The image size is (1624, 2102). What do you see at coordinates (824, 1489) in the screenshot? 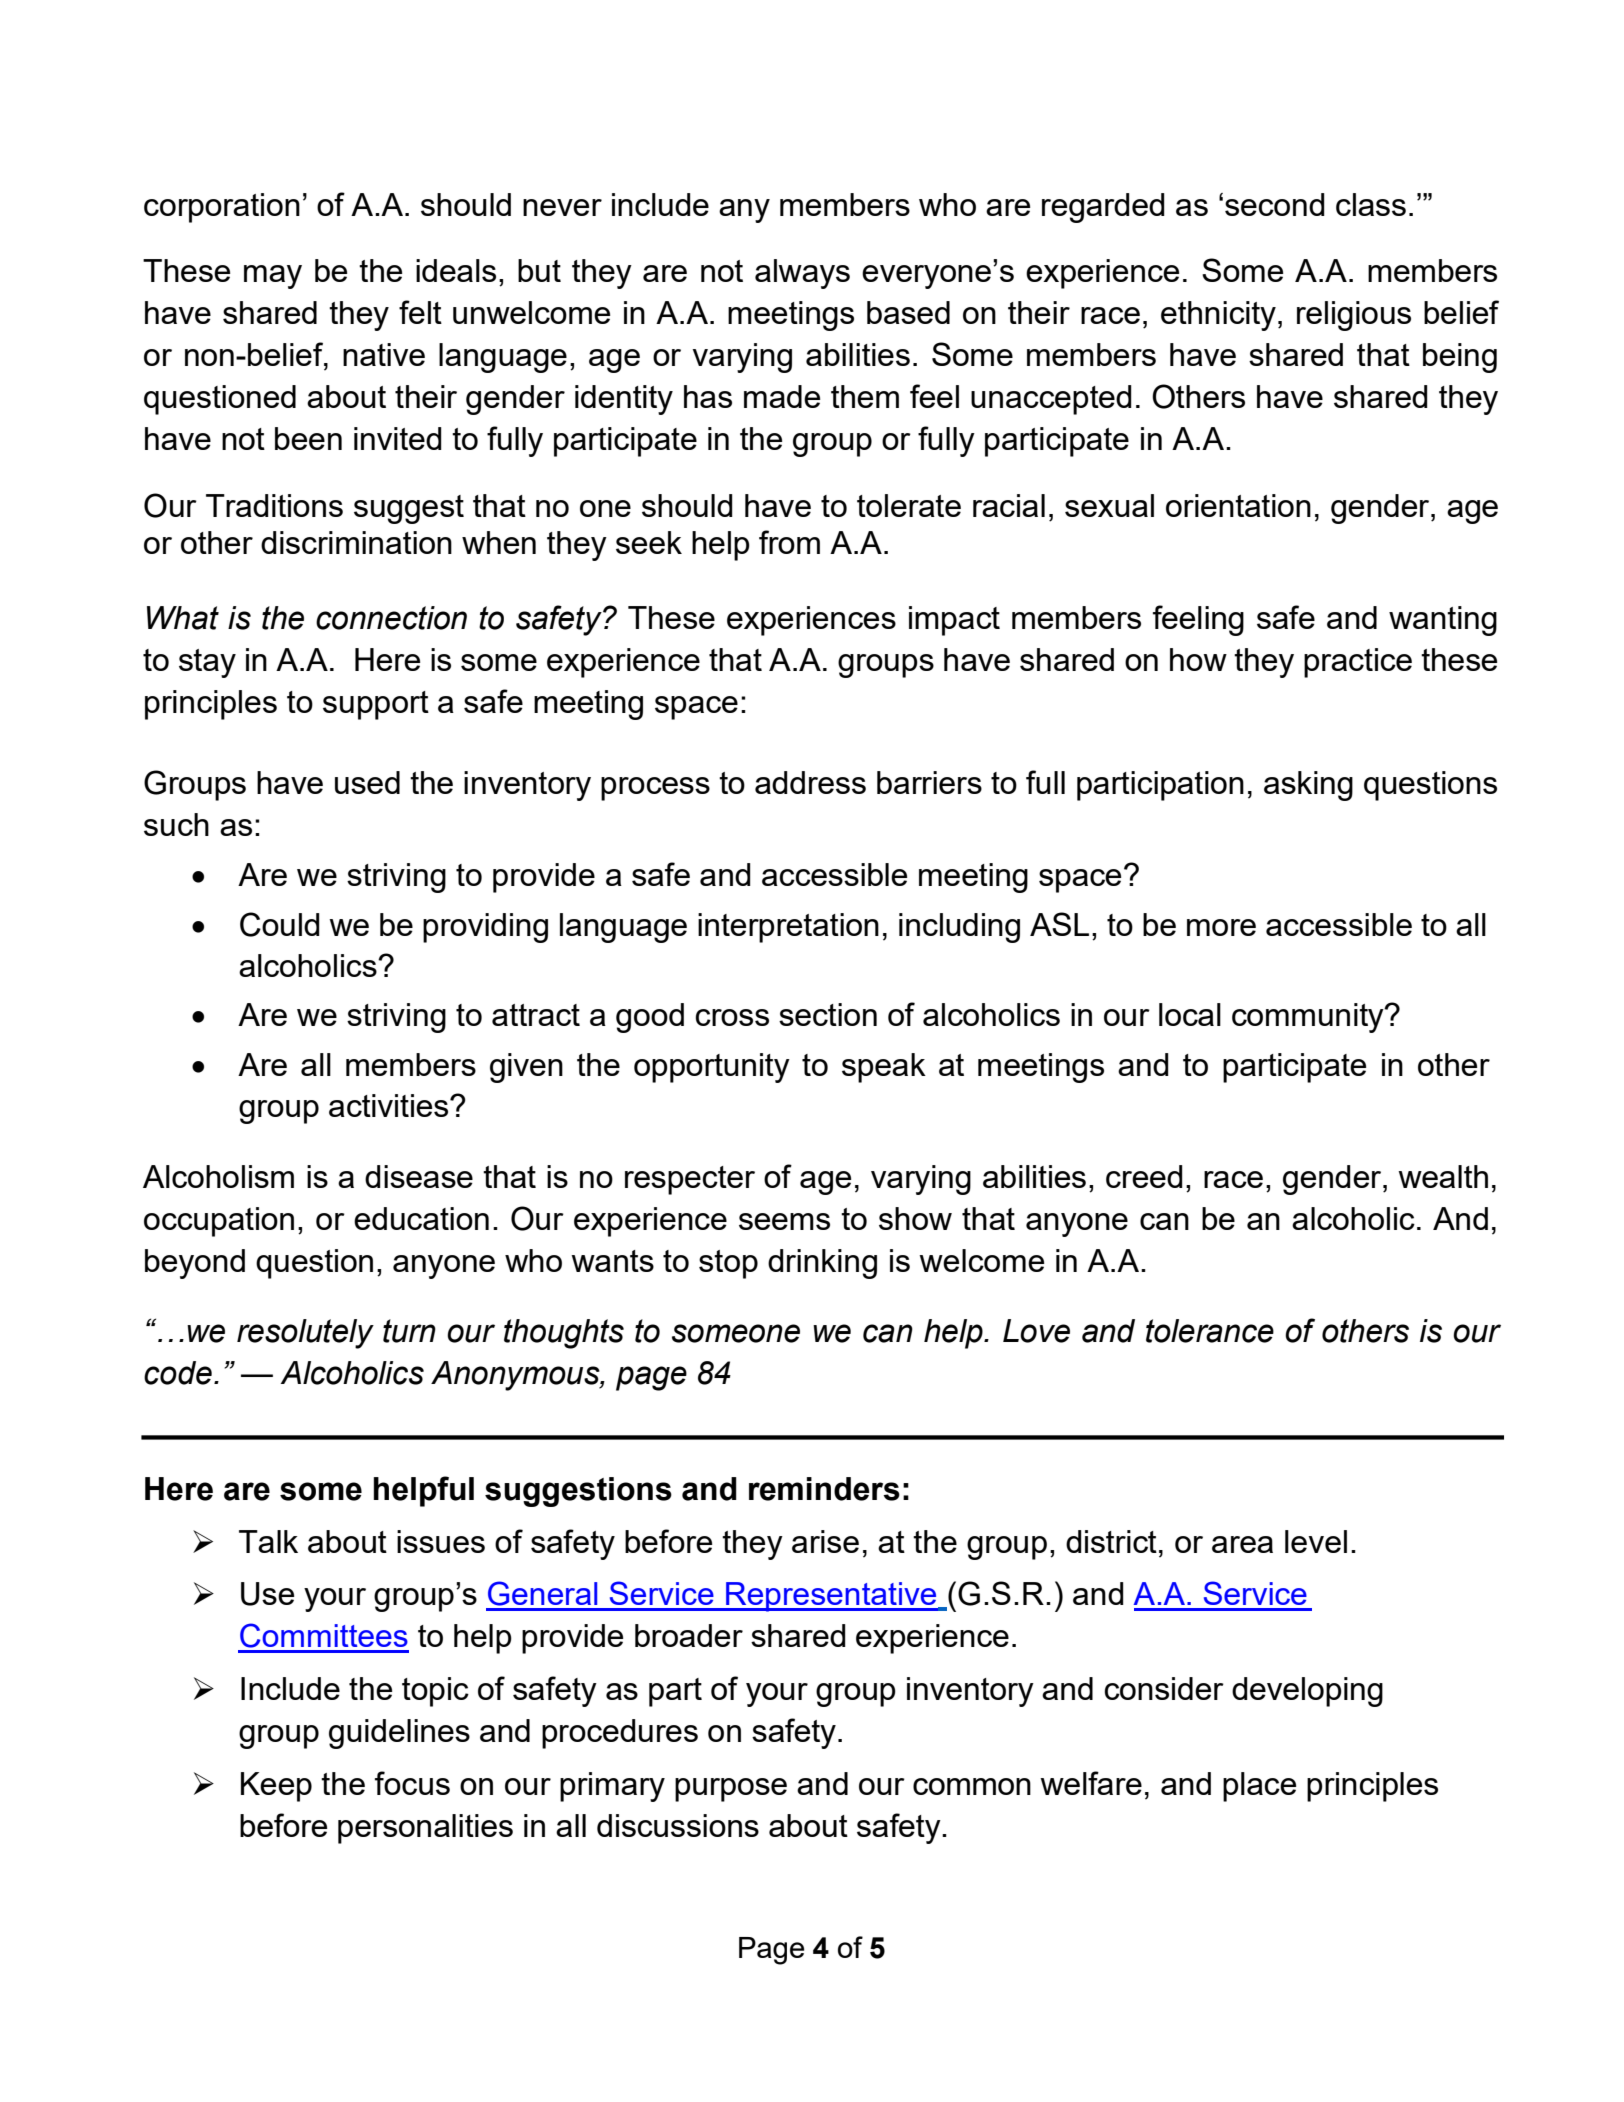
I see `reminders` at bounding box center [824, 1489].
